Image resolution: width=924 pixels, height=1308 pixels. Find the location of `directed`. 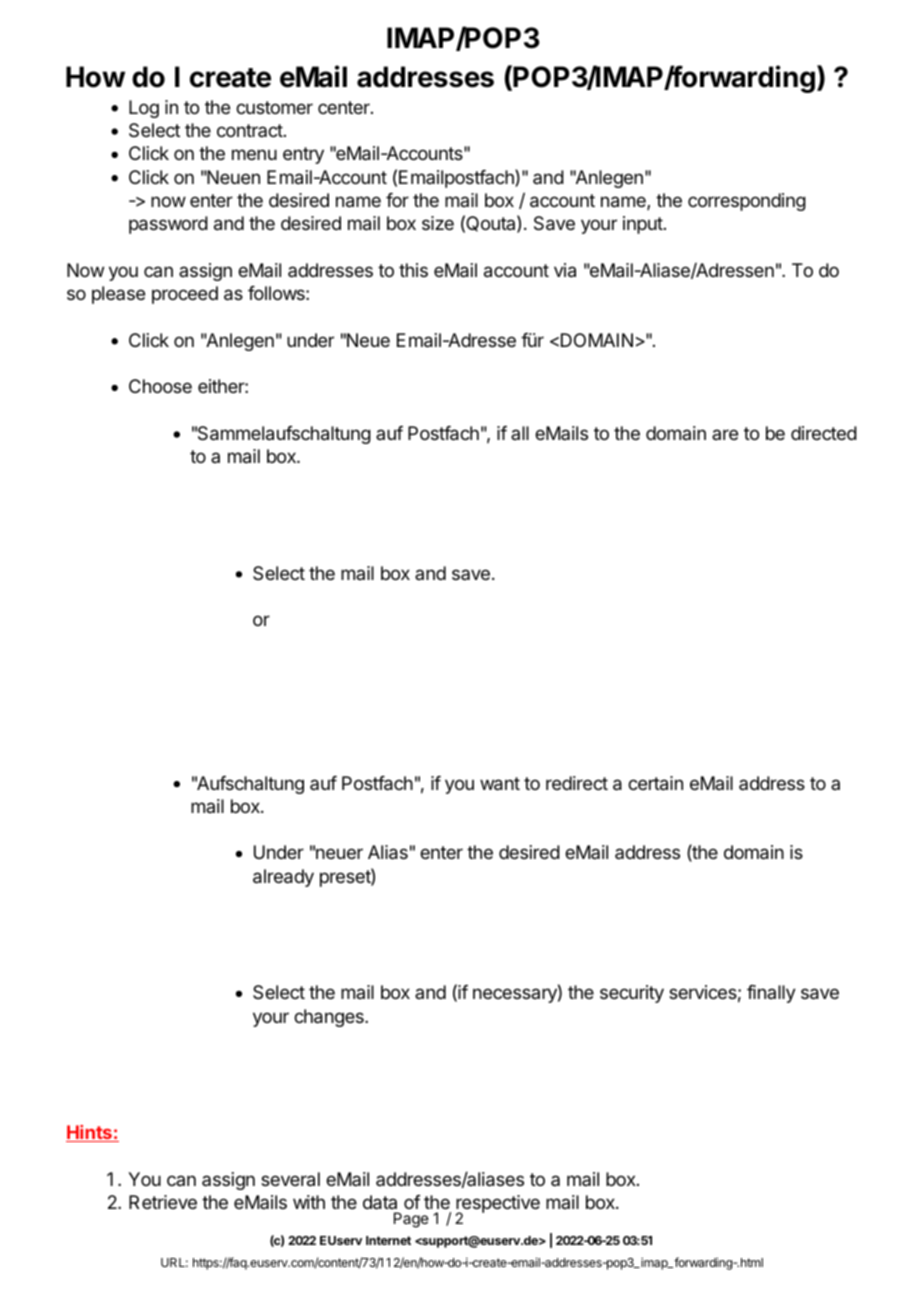

directed is located at coordinates (824, 433).
